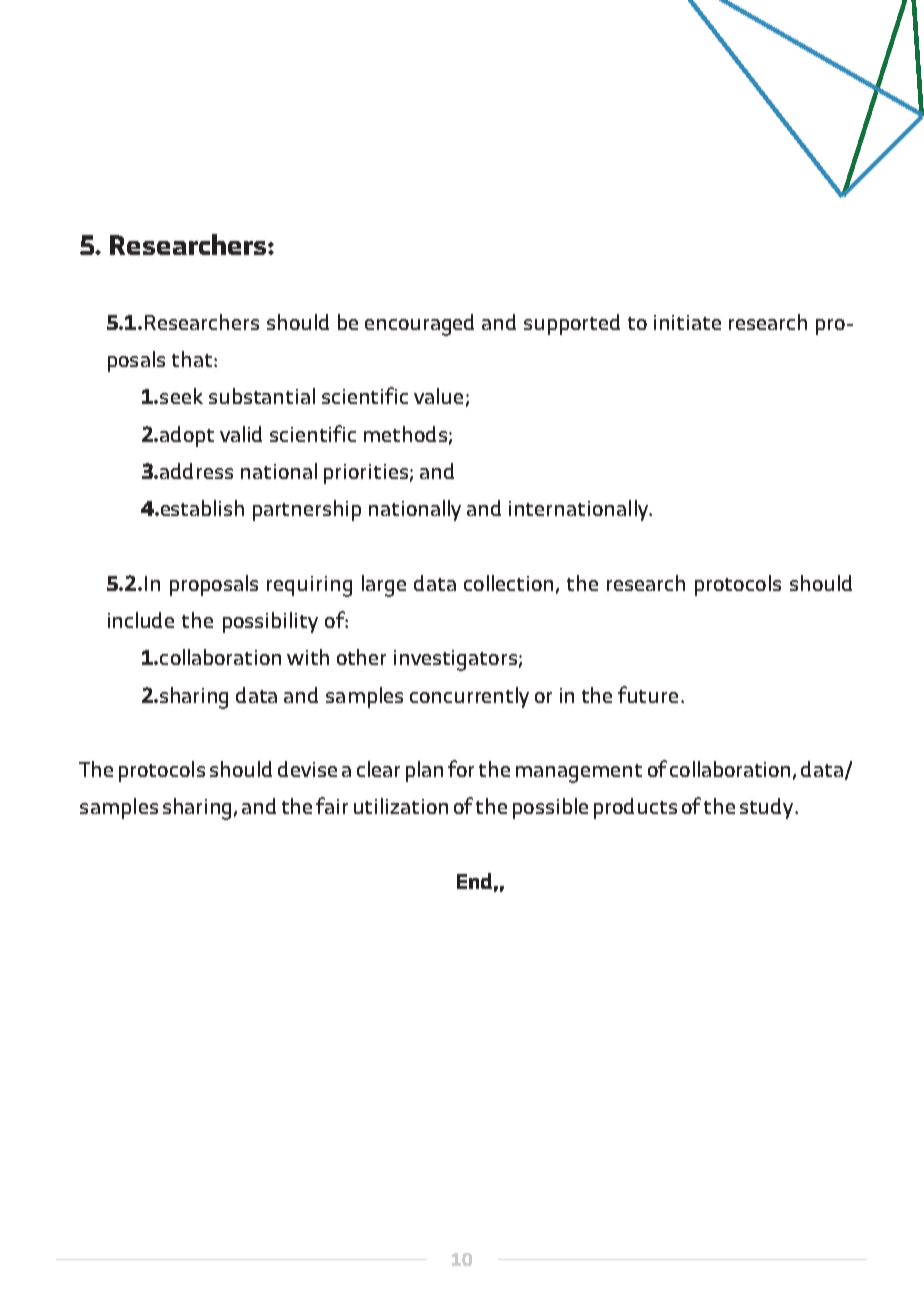  What do you see at coordinates (193, 359) in the image?
I see `that` at bounding box center [193, 359].
